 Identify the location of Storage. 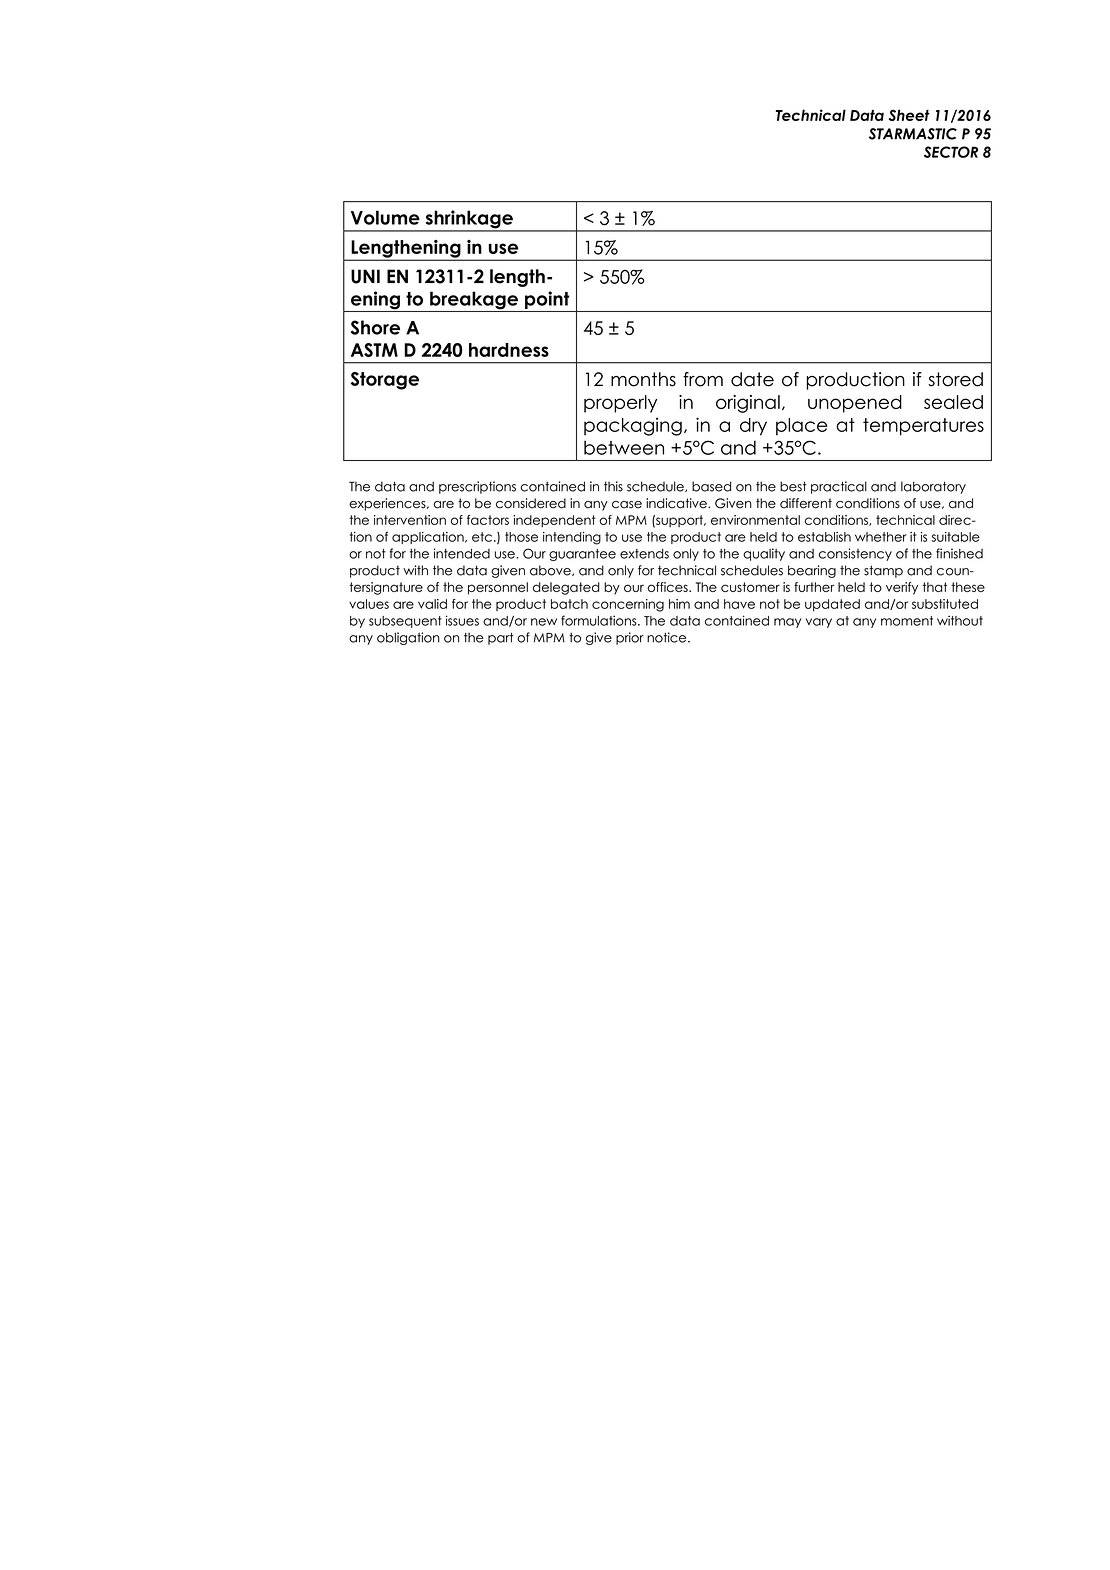
(385, 381).
